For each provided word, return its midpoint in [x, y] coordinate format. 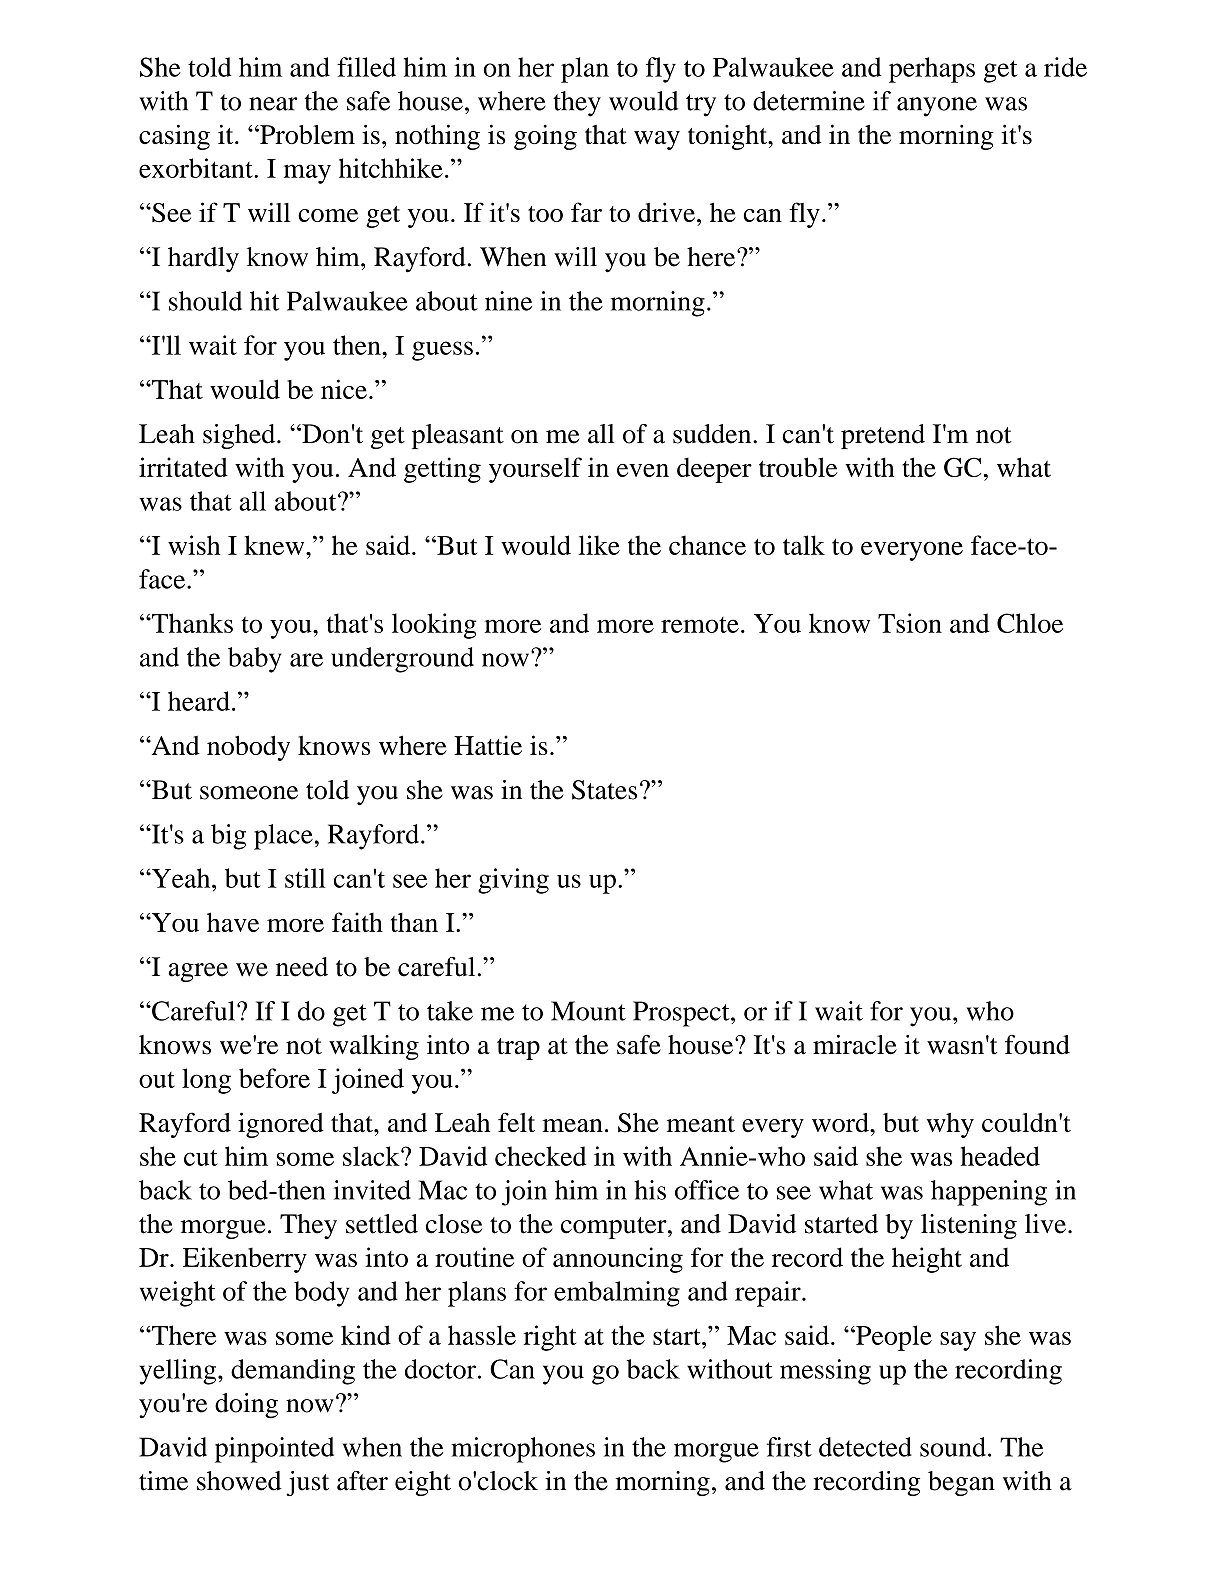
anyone [937, 107]
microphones [523, 1450]
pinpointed [274, 1450]
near [273, 104]
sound [953, 1447]
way [657, 140]
